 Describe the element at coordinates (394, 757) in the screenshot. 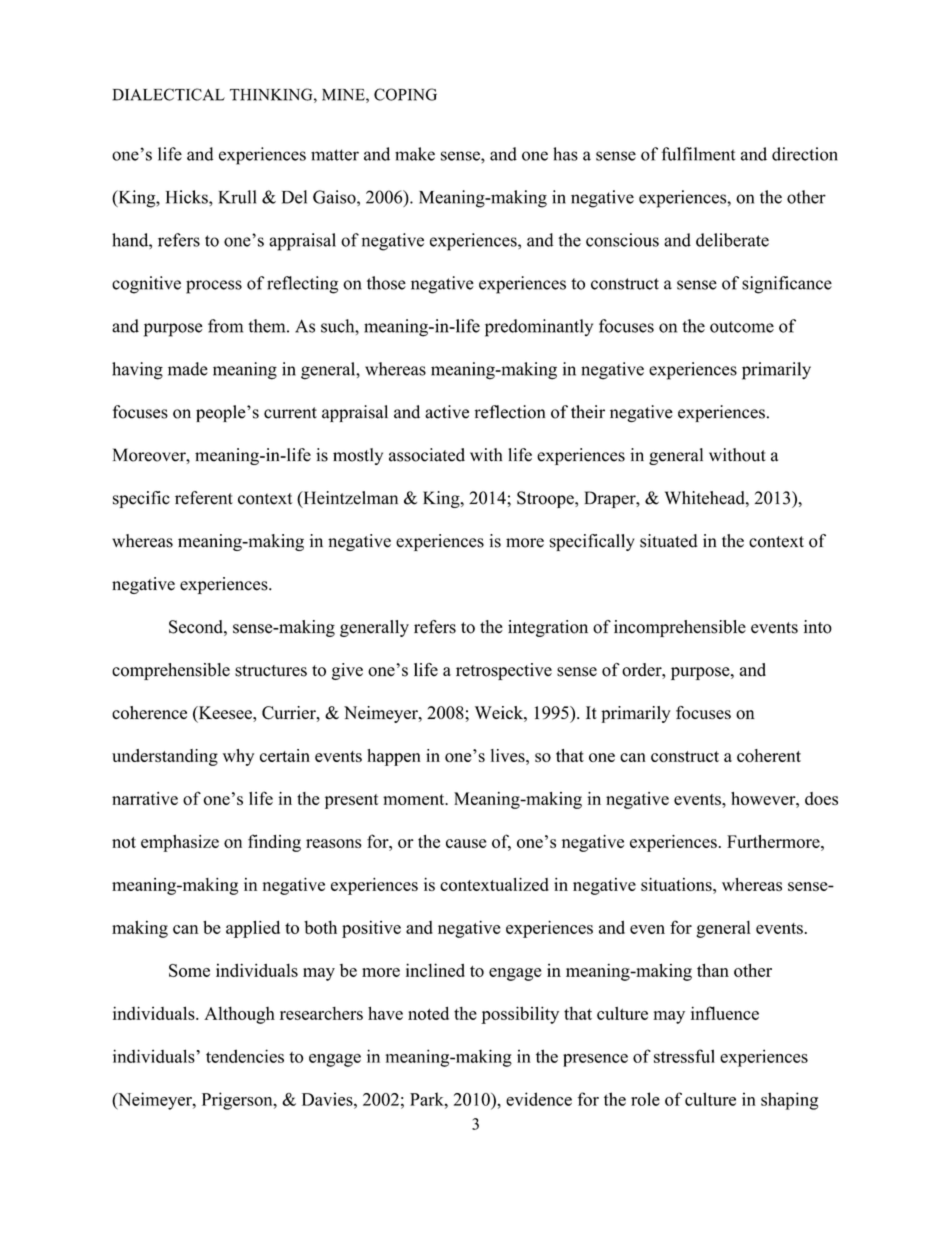

I see `happen` at that location.
